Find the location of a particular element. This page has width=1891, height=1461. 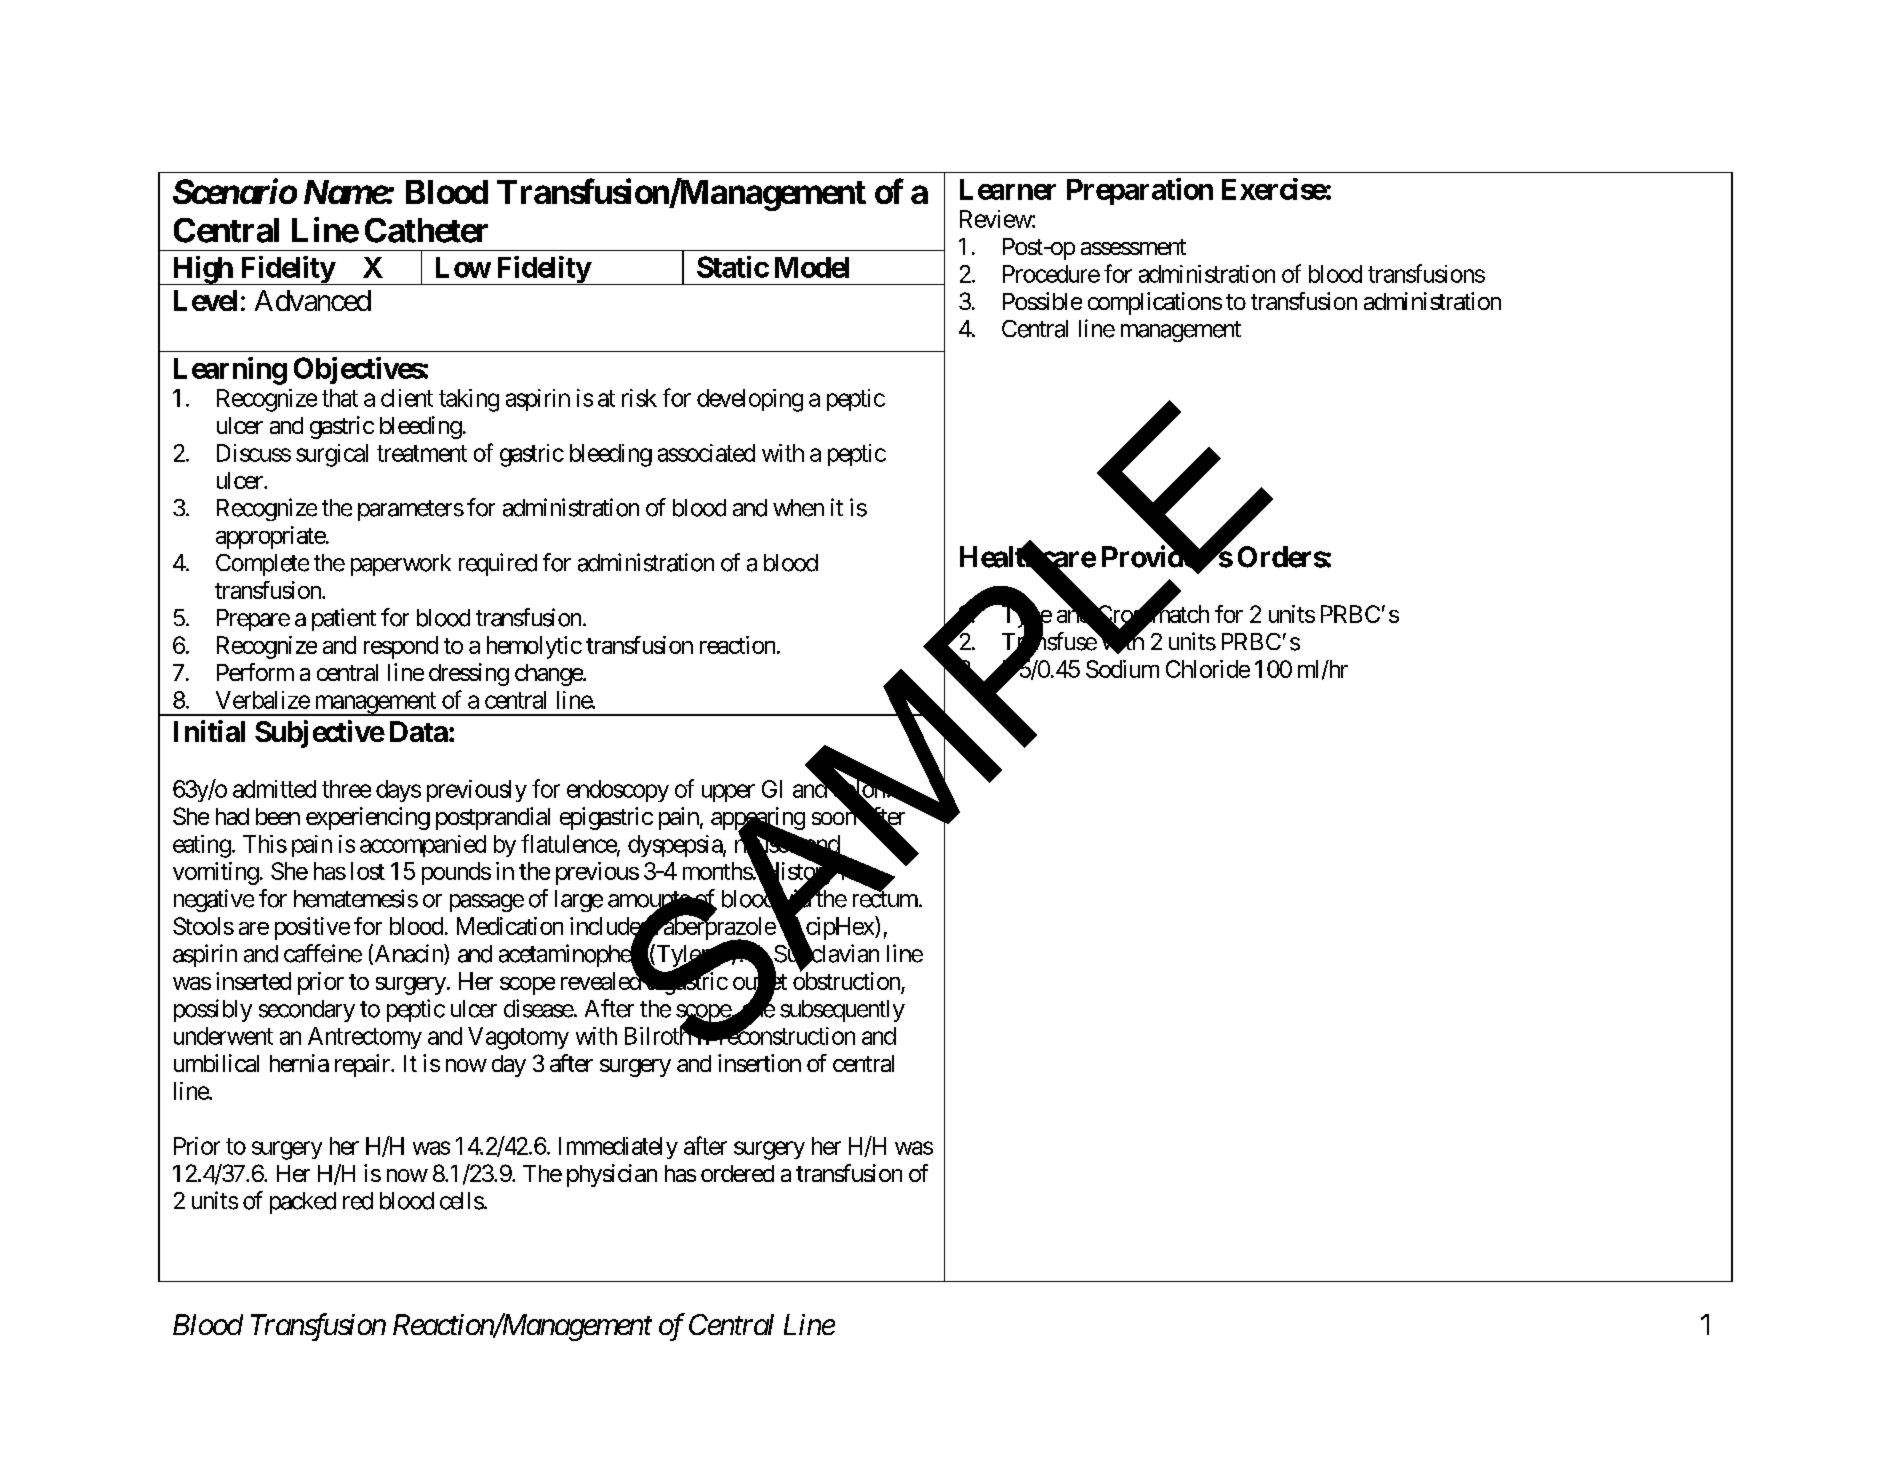

lost is located at coordinates (368, 871).
